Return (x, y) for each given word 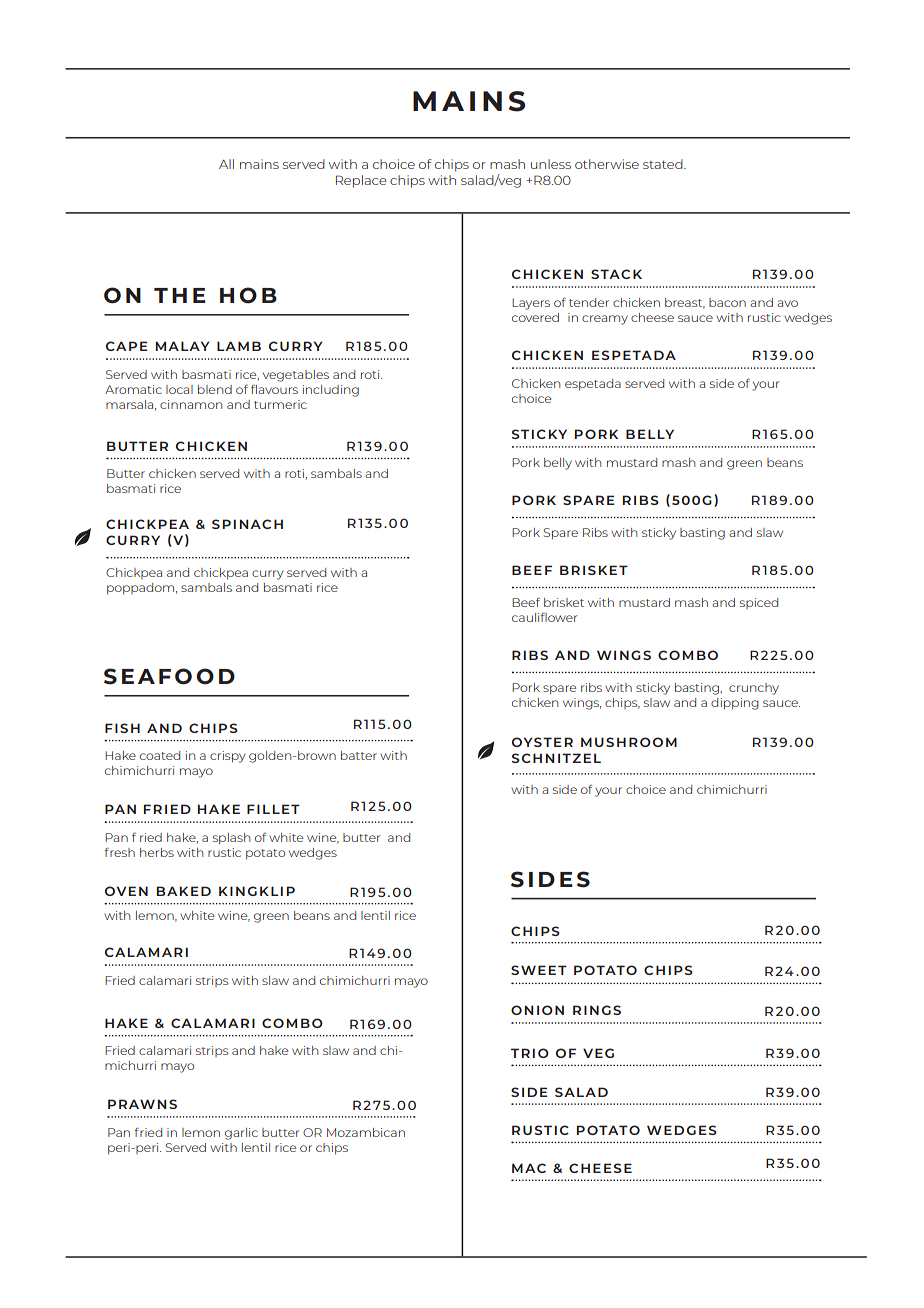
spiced (759, 603)
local (179, 389)
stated (664, 164)
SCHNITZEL (556, 758)
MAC (529, 1168)
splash (231, 839)
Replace (361, 181)
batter (359, 755)
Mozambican (366, 1132)
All (226, 164)
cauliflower (545, 617)
